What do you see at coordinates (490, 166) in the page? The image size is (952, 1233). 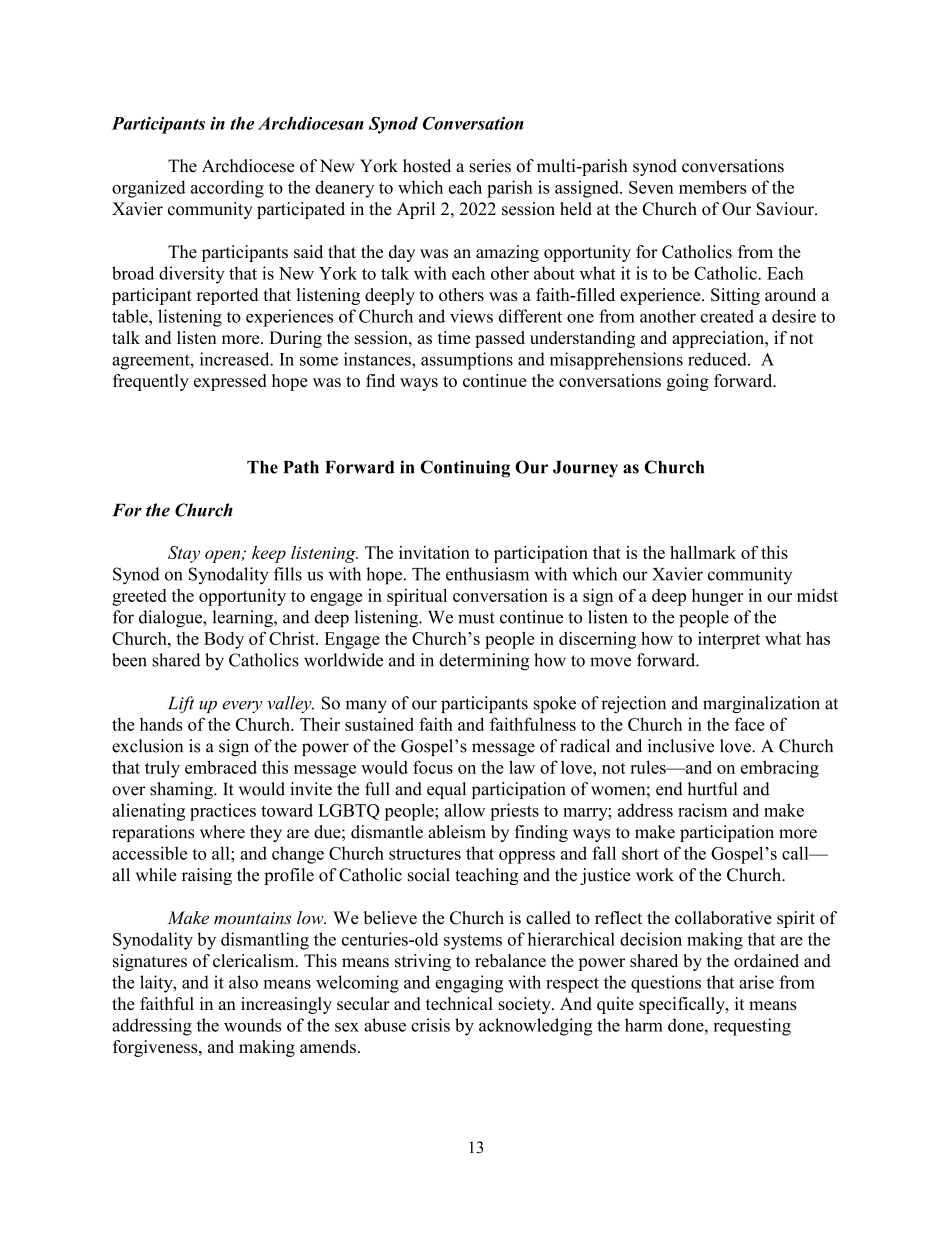 I see `series` at bounding box center [490, 166].
